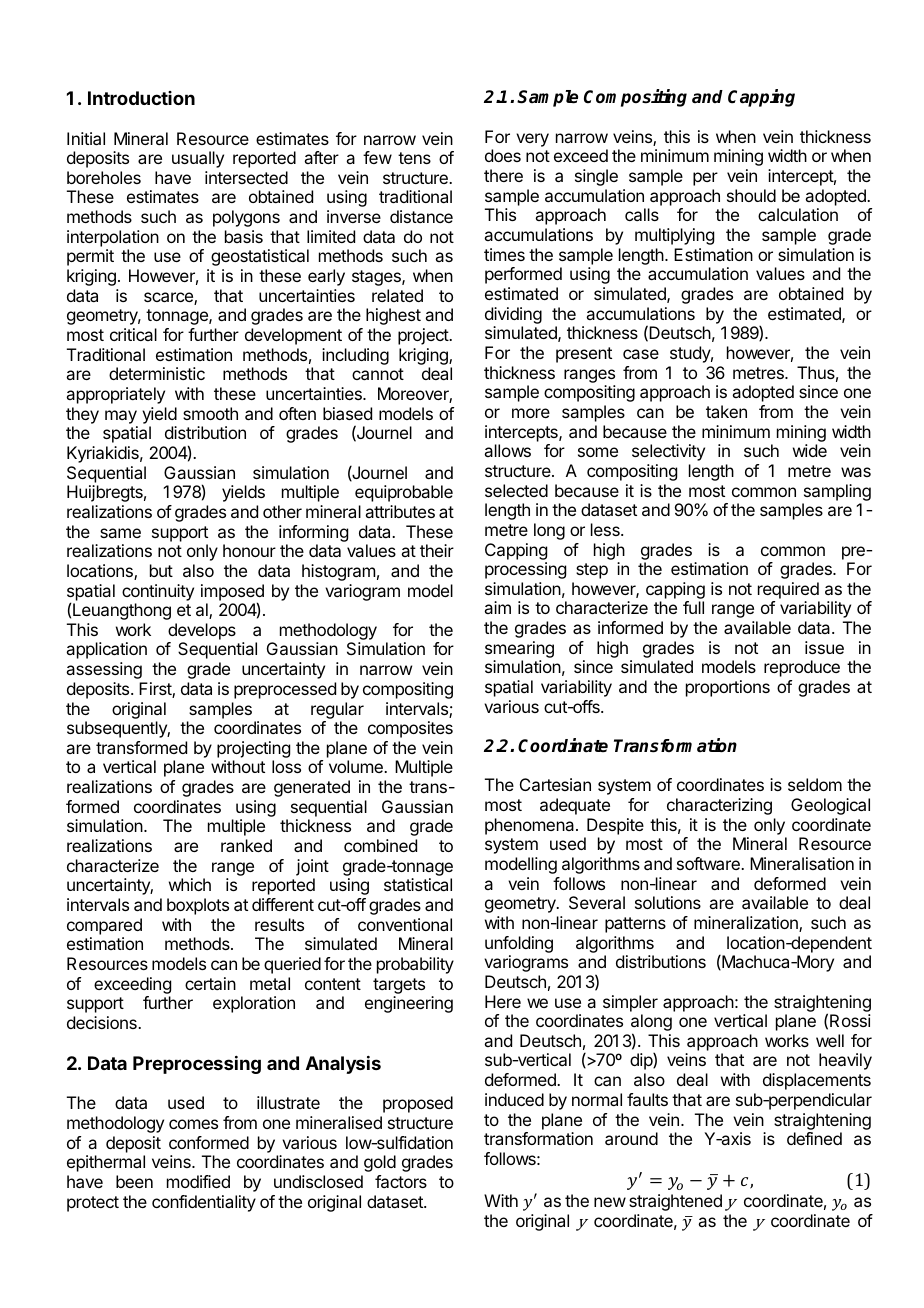 This page has width=924, height=1308. Describe the element at coordinates (516, 490) in the page. I see `selected` at that location.
